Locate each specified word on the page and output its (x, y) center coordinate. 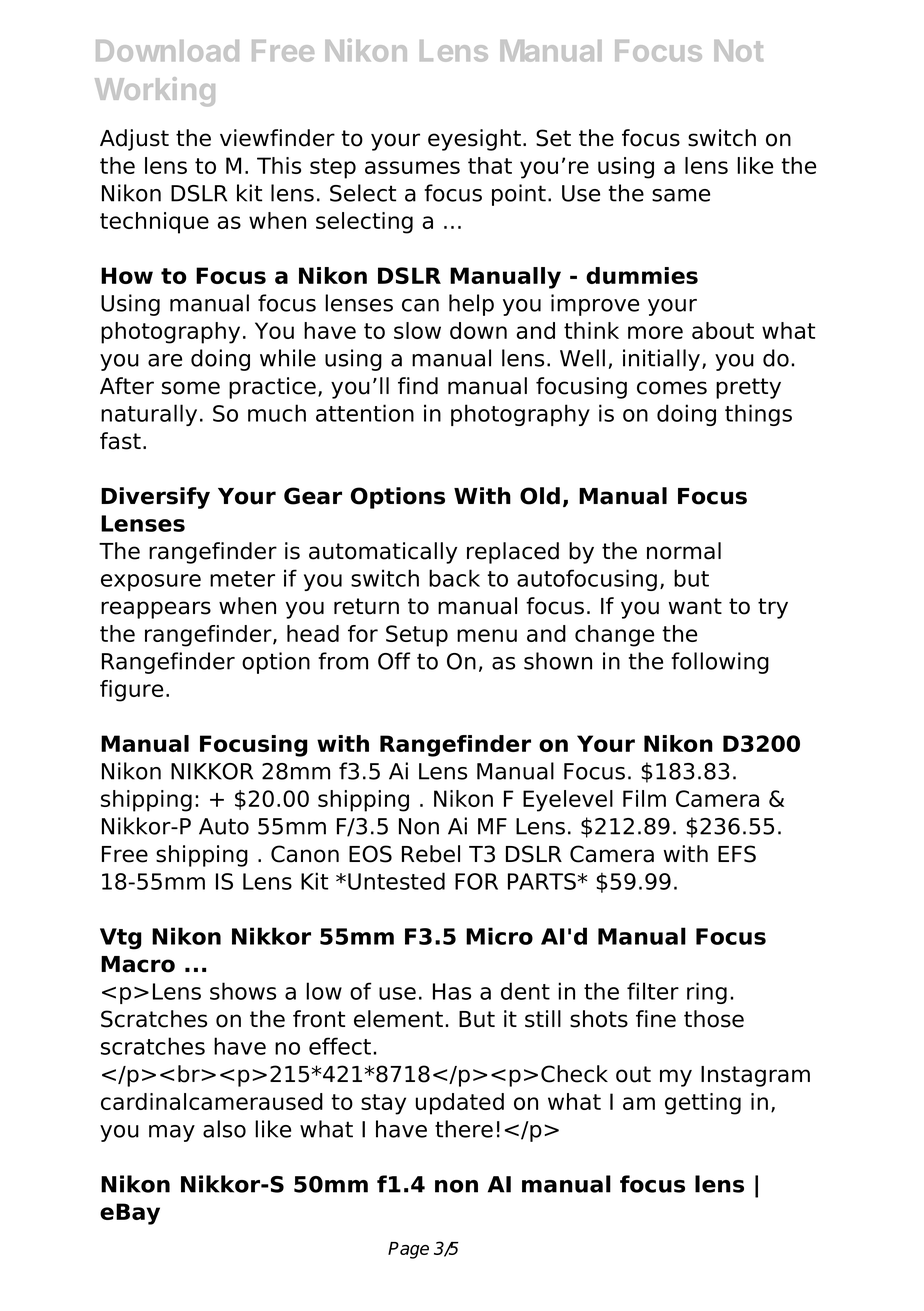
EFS (737, 854)
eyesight (474, 140)
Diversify (155, 498)
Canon (305, 854)
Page (408, 1250)
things (758, 415)
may (172, 1133)
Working (155, 91)
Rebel (431, 854)
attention (365, 413)
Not (738, 51)
